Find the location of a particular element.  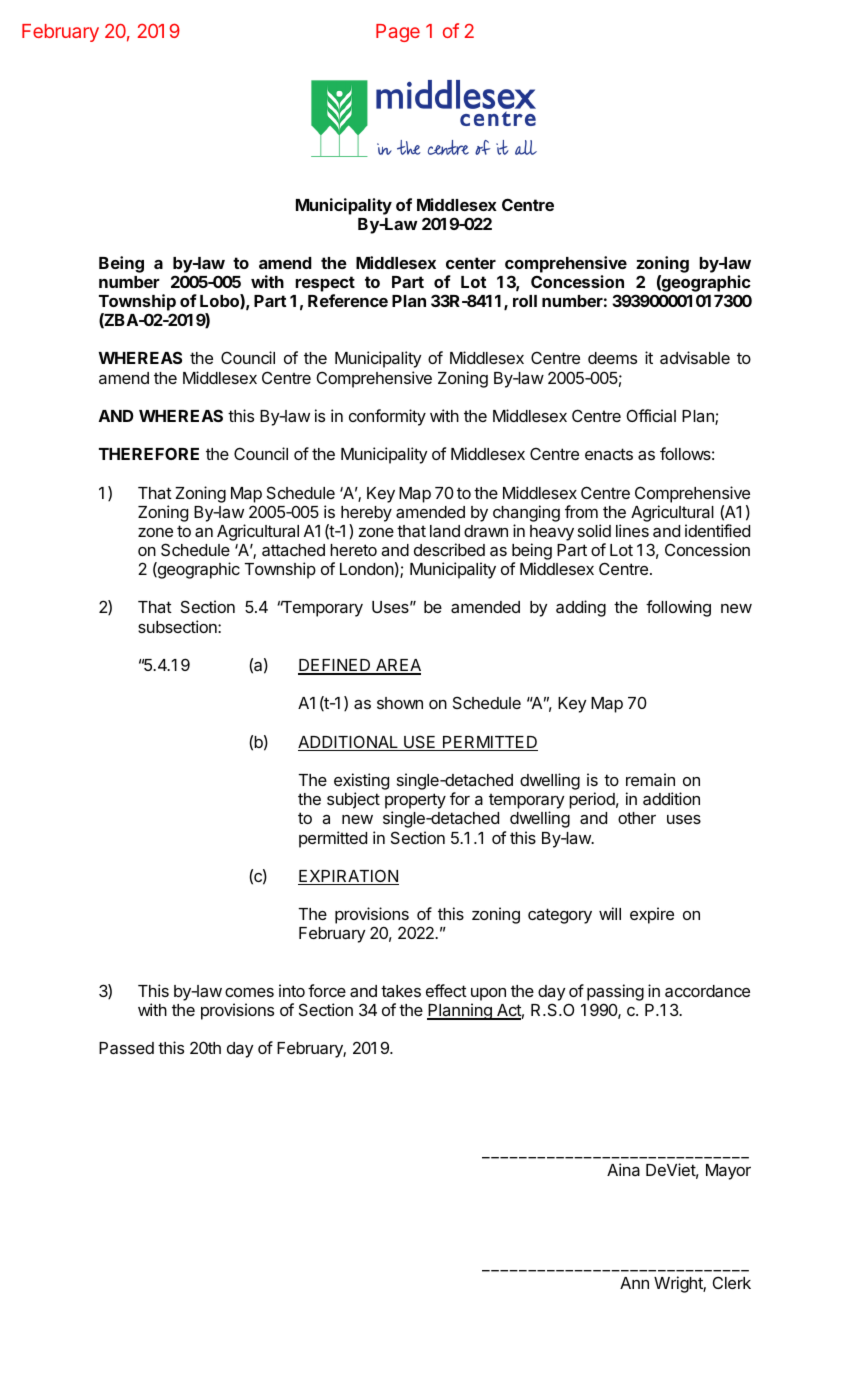

conformity is located at coordinates (387, 417).
